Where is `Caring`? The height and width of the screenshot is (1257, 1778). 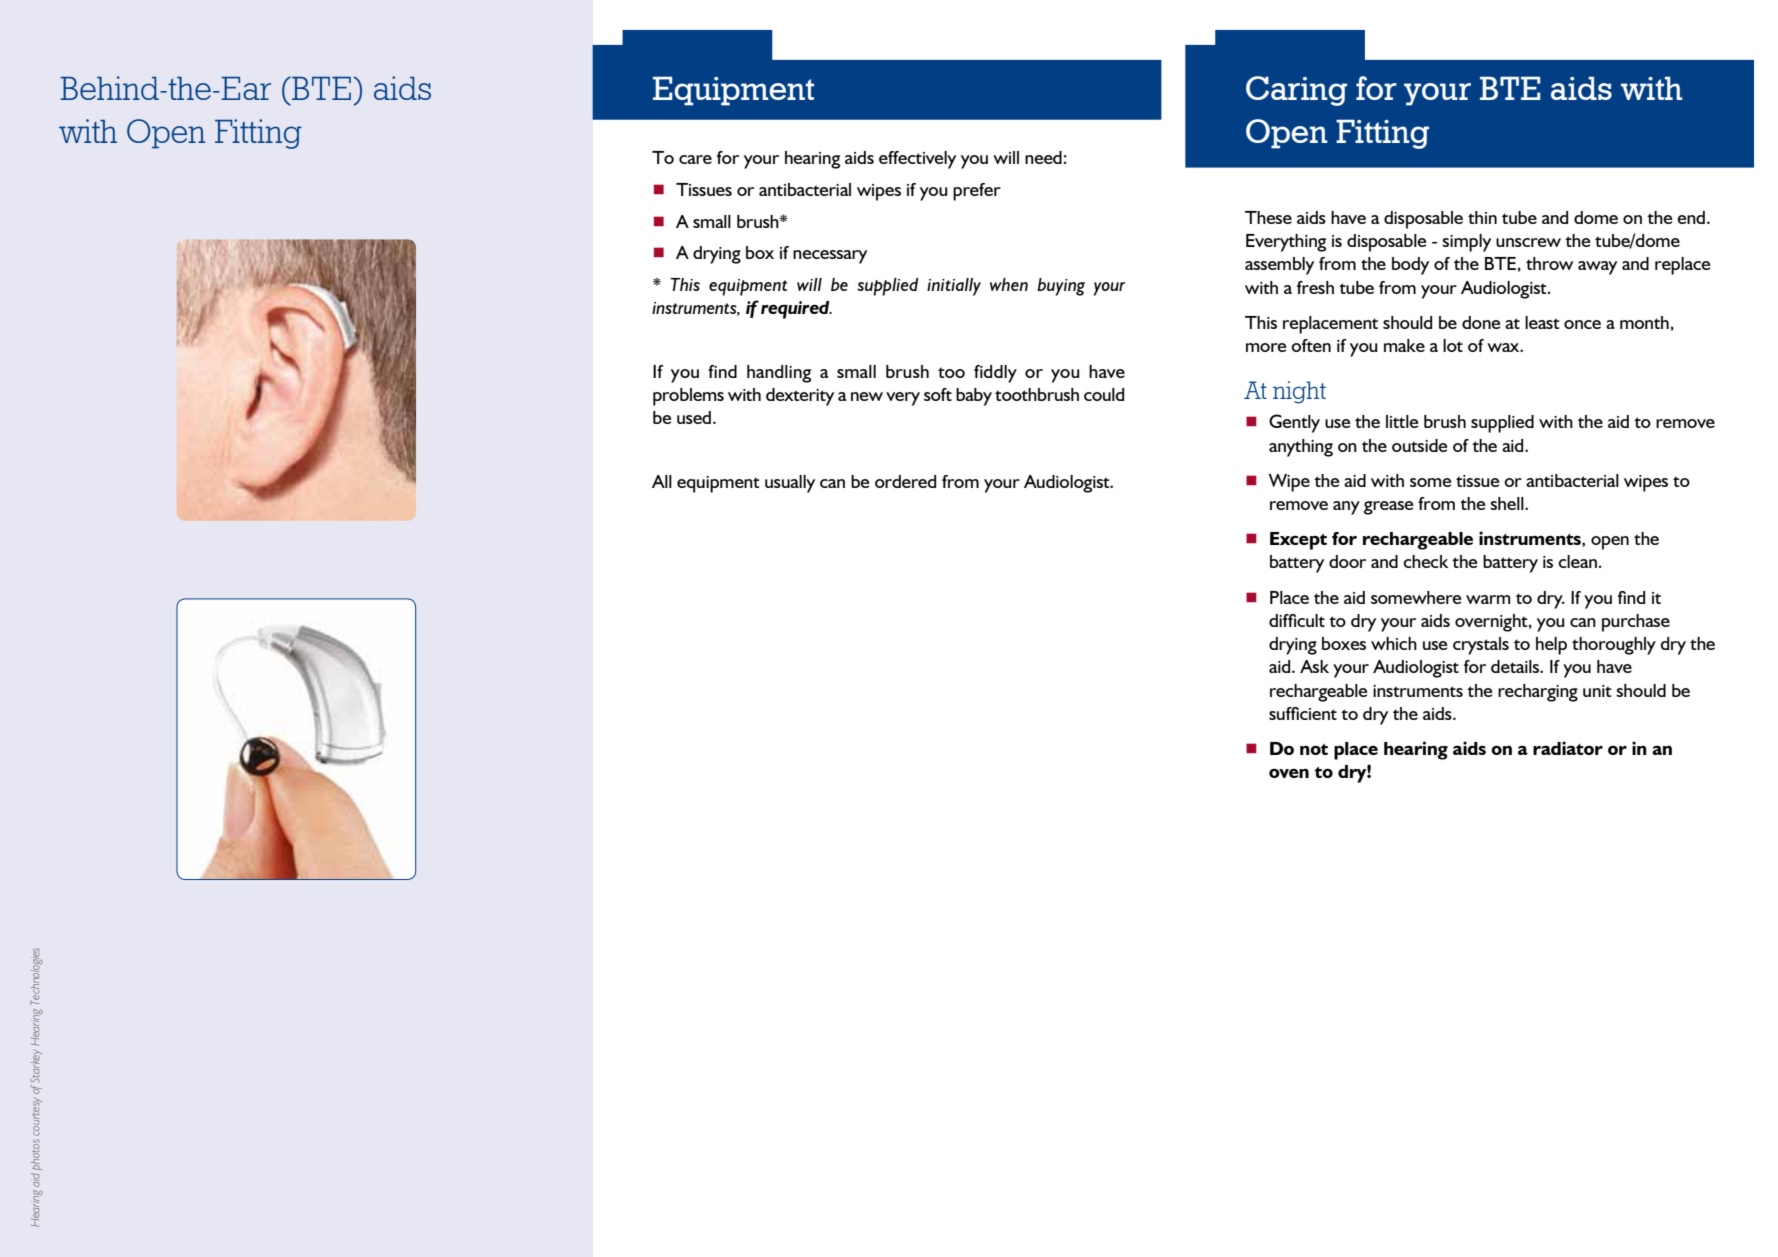 Caring is located at coordinates (1296, 91).
